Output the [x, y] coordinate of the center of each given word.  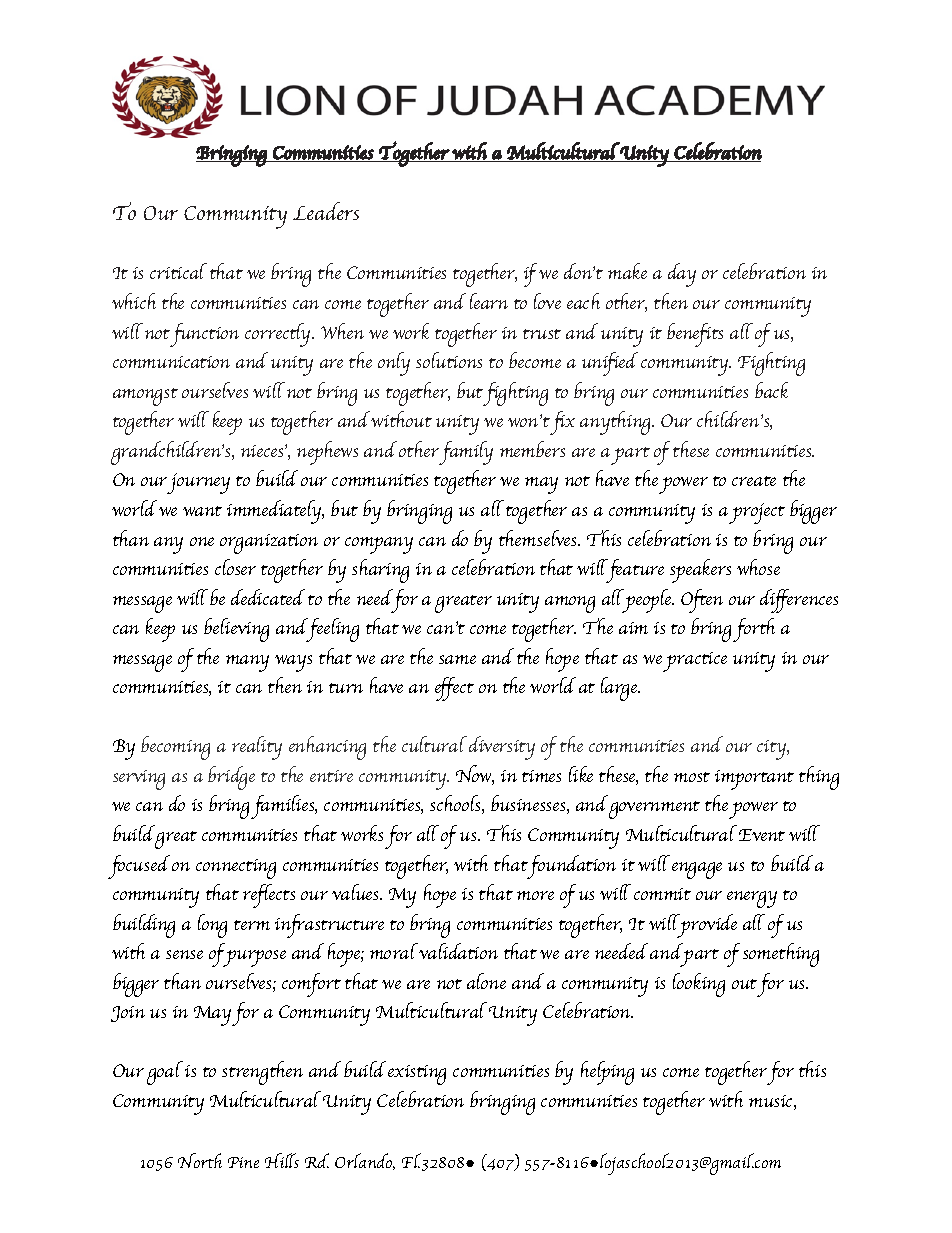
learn [489, 301]
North [200, 1160]
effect [454, 689]
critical [178, 271]
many [247, 663]
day [682, 275]
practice [695, 662]
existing [417, 1075]
